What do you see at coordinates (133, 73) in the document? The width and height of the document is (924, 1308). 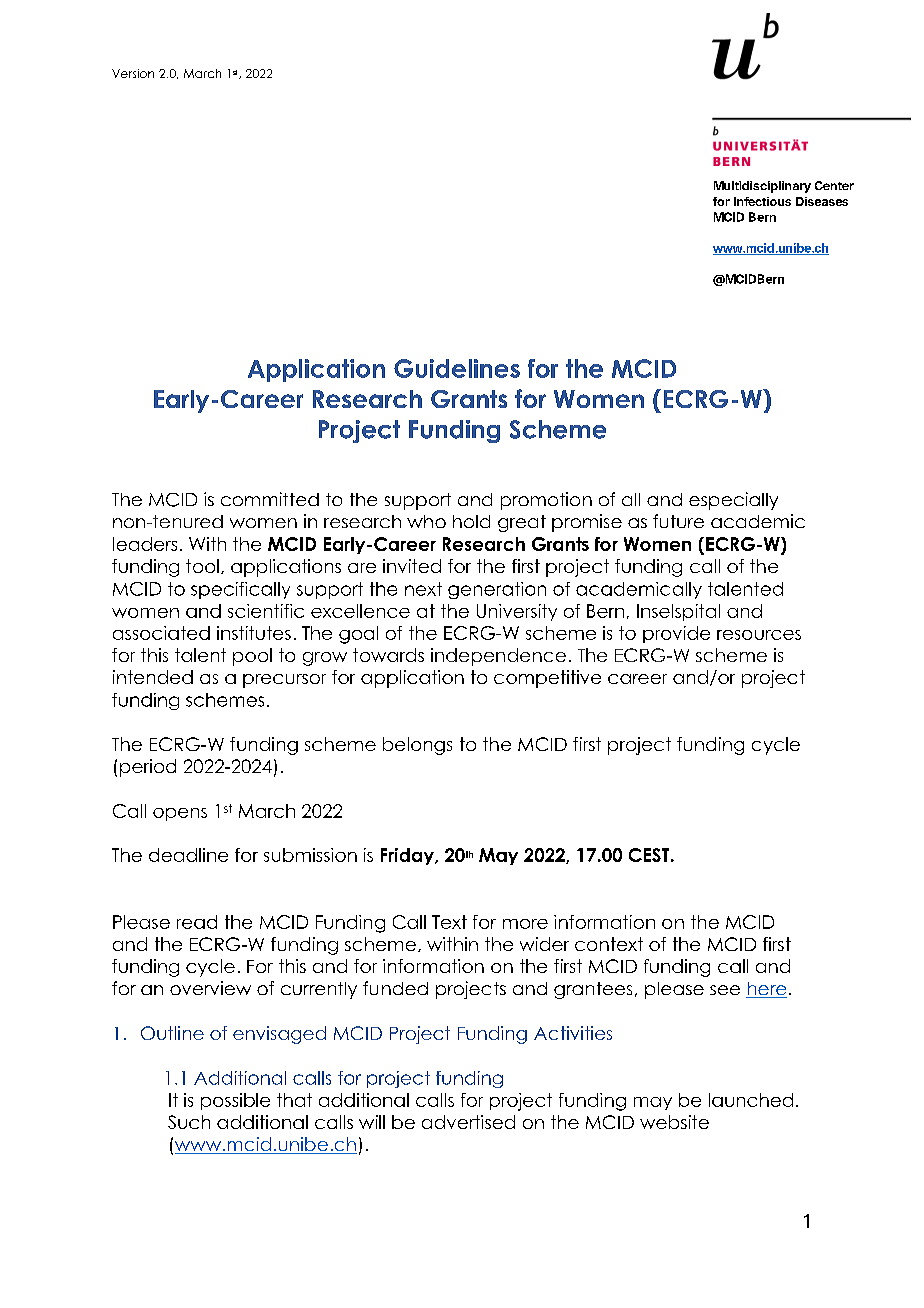 I see `Version` at bounding box center [133, 73].
